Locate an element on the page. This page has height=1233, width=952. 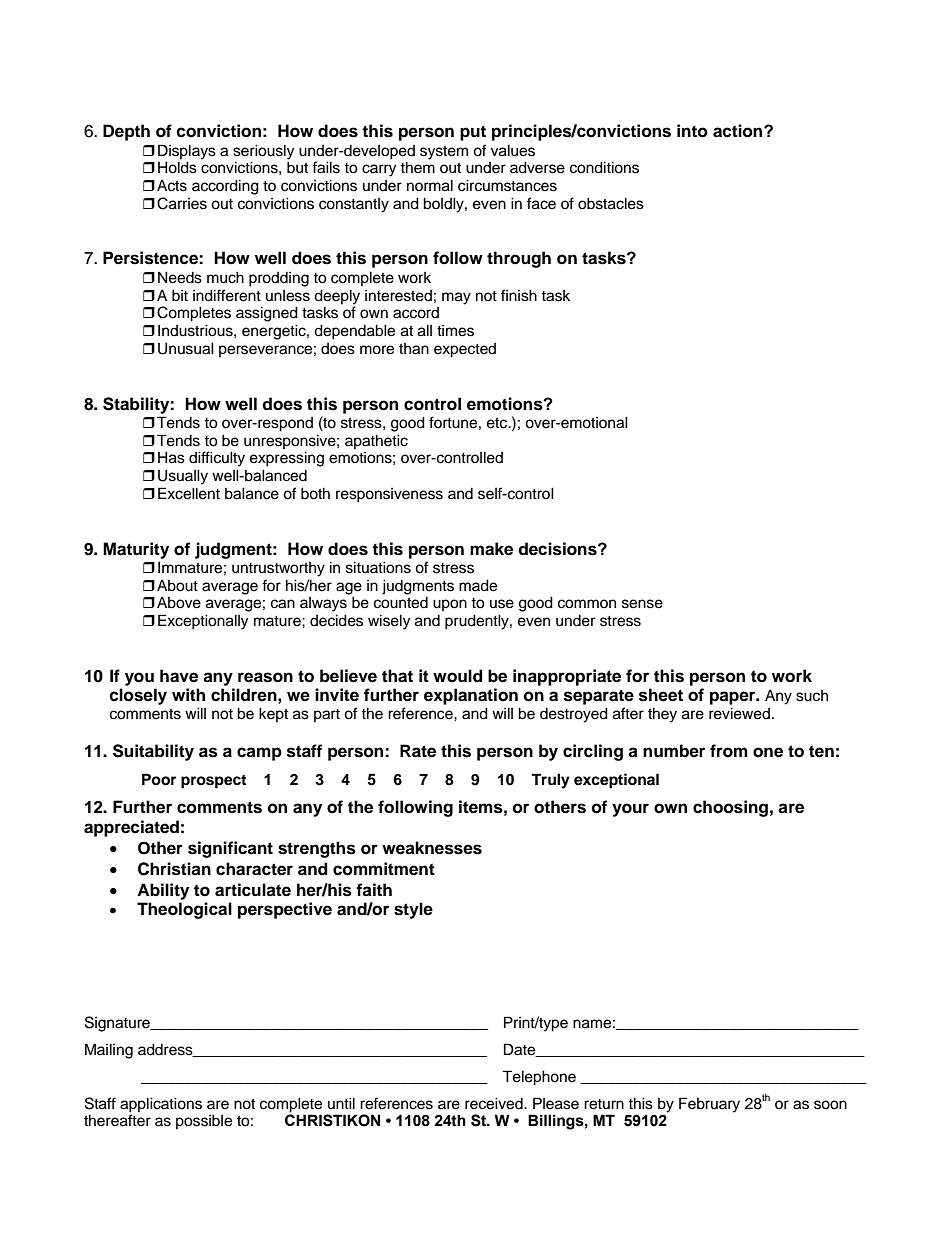
applications is located at coordinates (161, 1105).
